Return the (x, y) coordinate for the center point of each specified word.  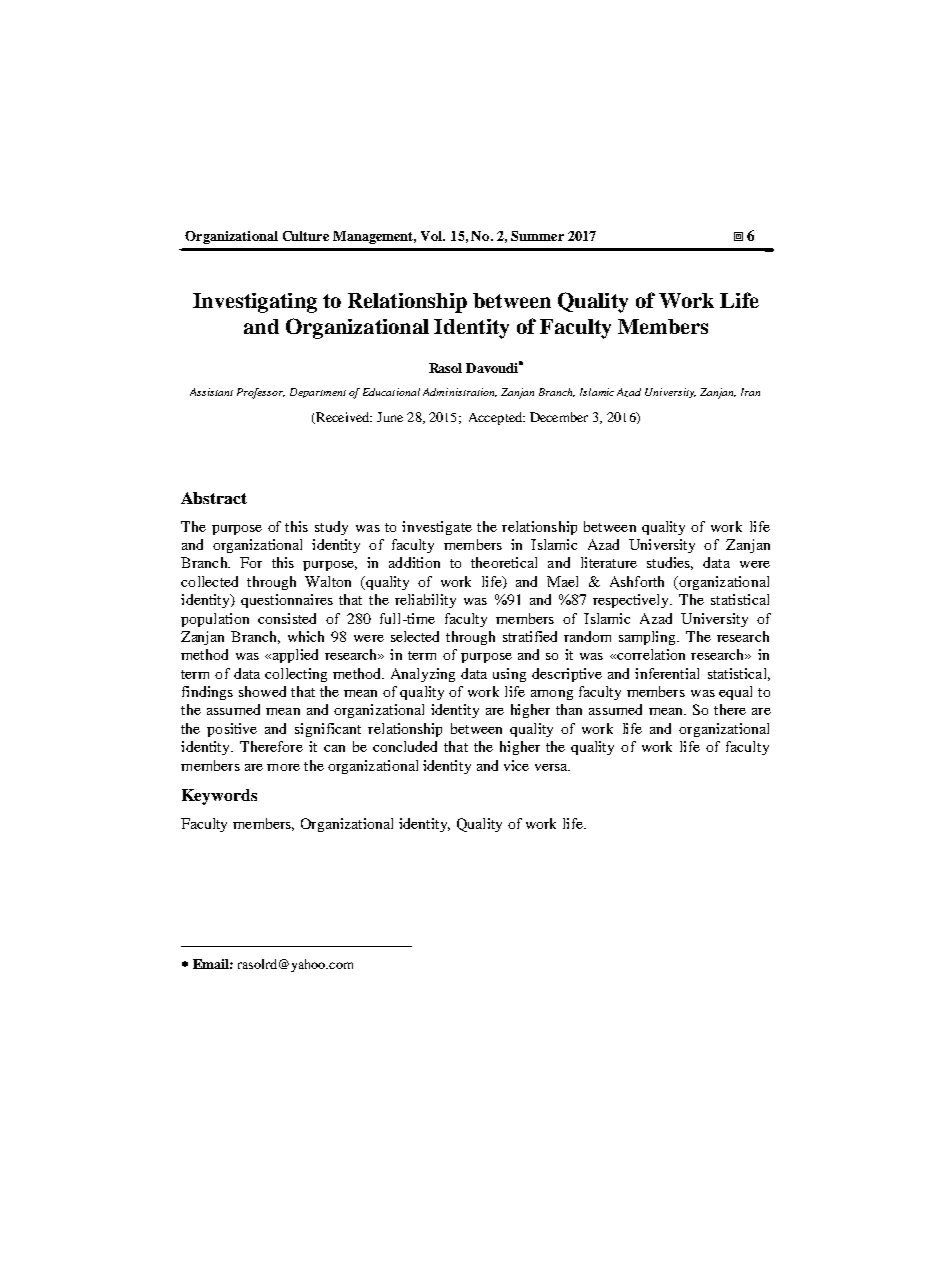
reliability (425, 601)
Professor (261, 393)
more (283, 767)
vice (516, 765)
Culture (306, 236)
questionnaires (287, 601)
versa (552, 767)
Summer (537, 236)
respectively (632, 601)
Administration (460, 392)
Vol (433, 236)
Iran (750, 392)
